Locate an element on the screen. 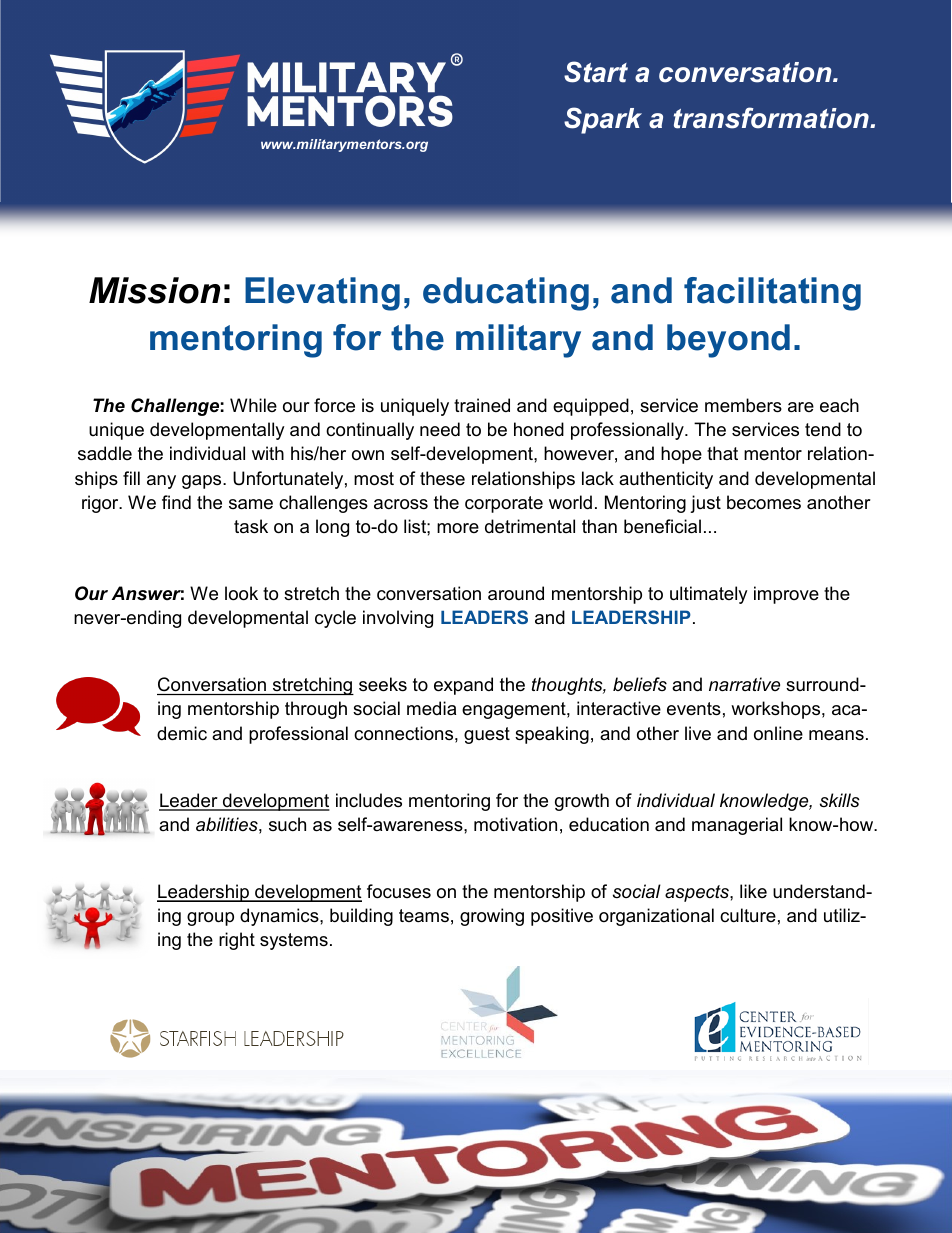 This screenshot has height=1233, width=952. growing is located at coordinates (492, 917).
